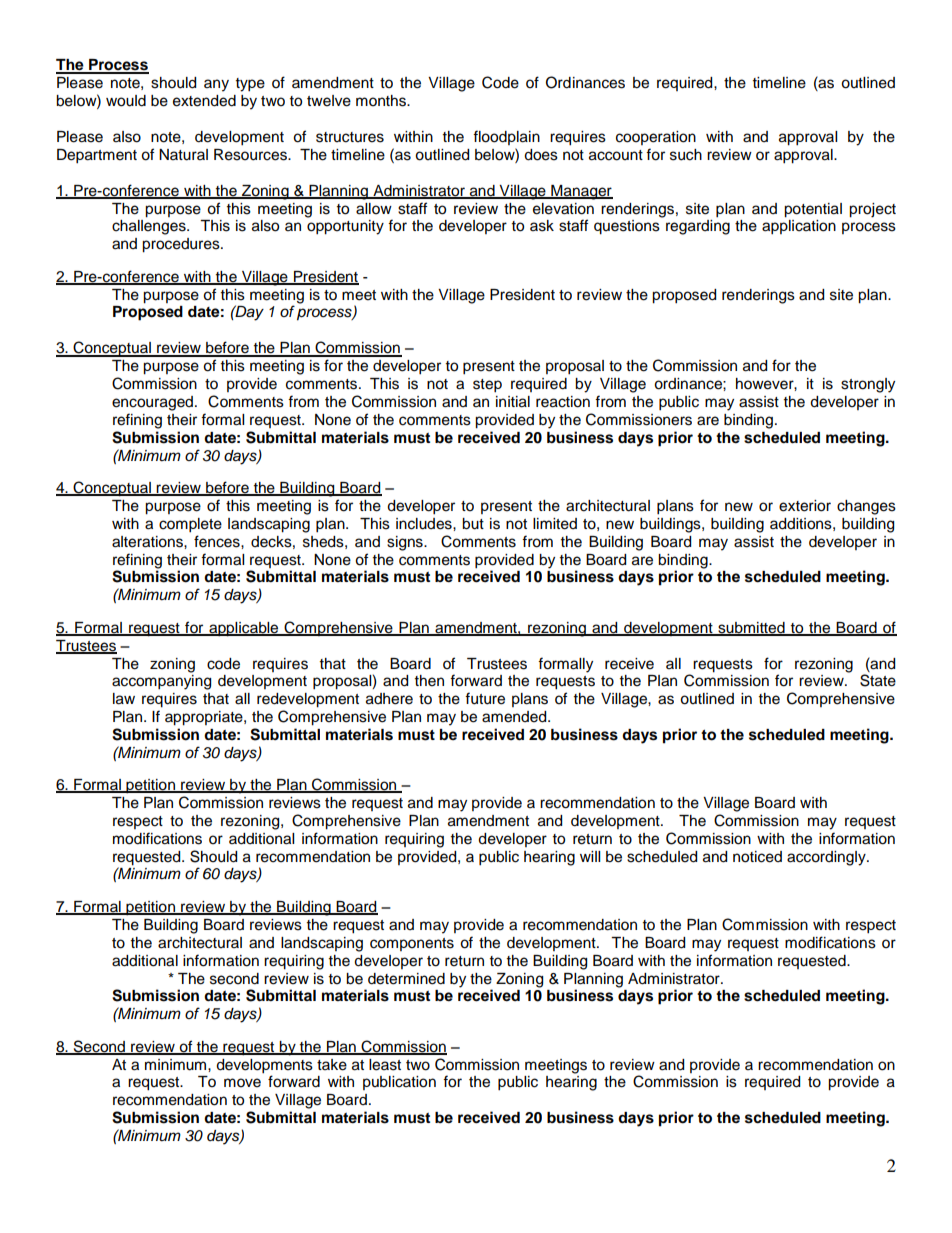  Describe the element at coordinates (506, 137) in the image. I see `floodplain` at that location.
